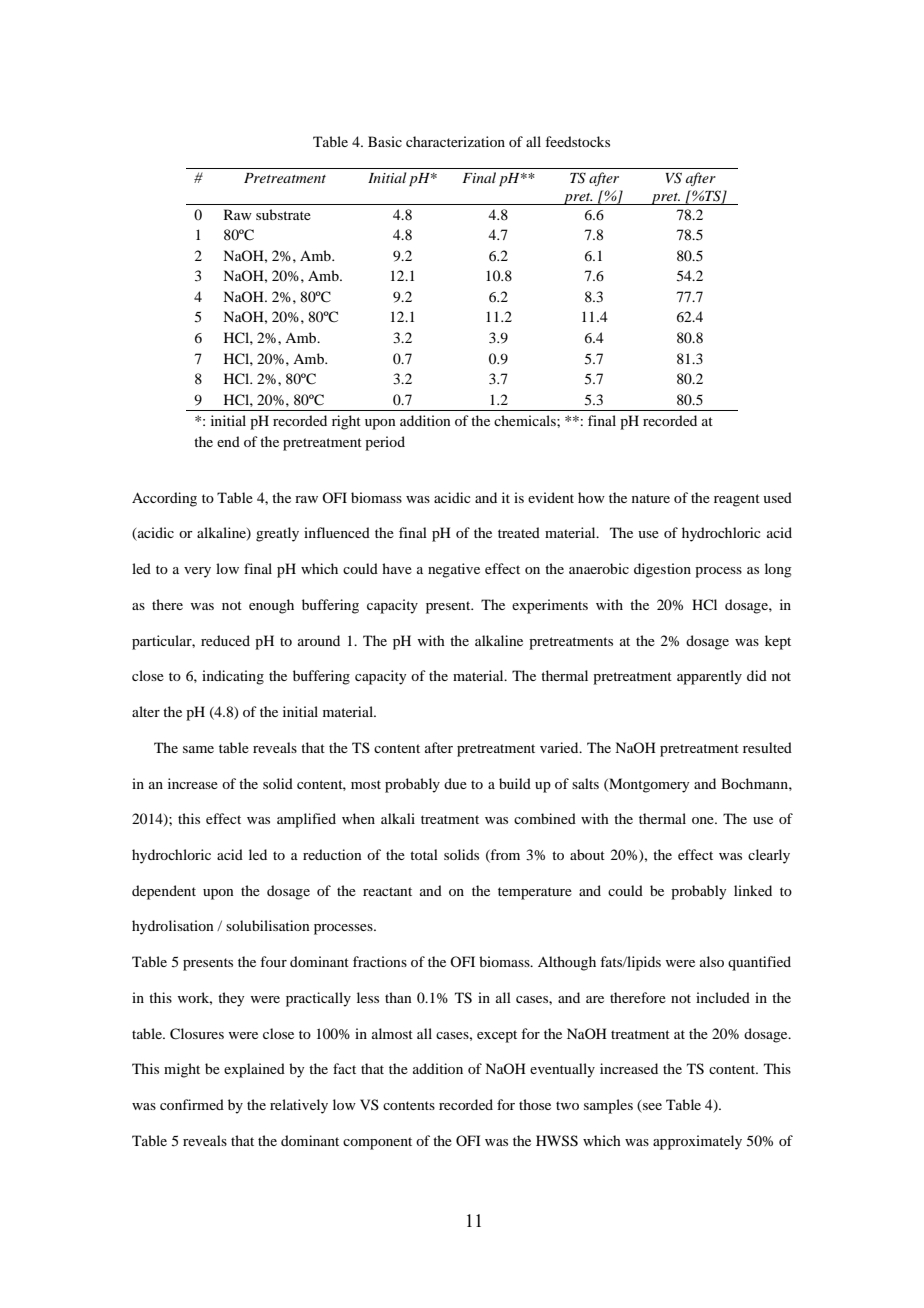  I want to click on confirmed, so click(192, 1104).
